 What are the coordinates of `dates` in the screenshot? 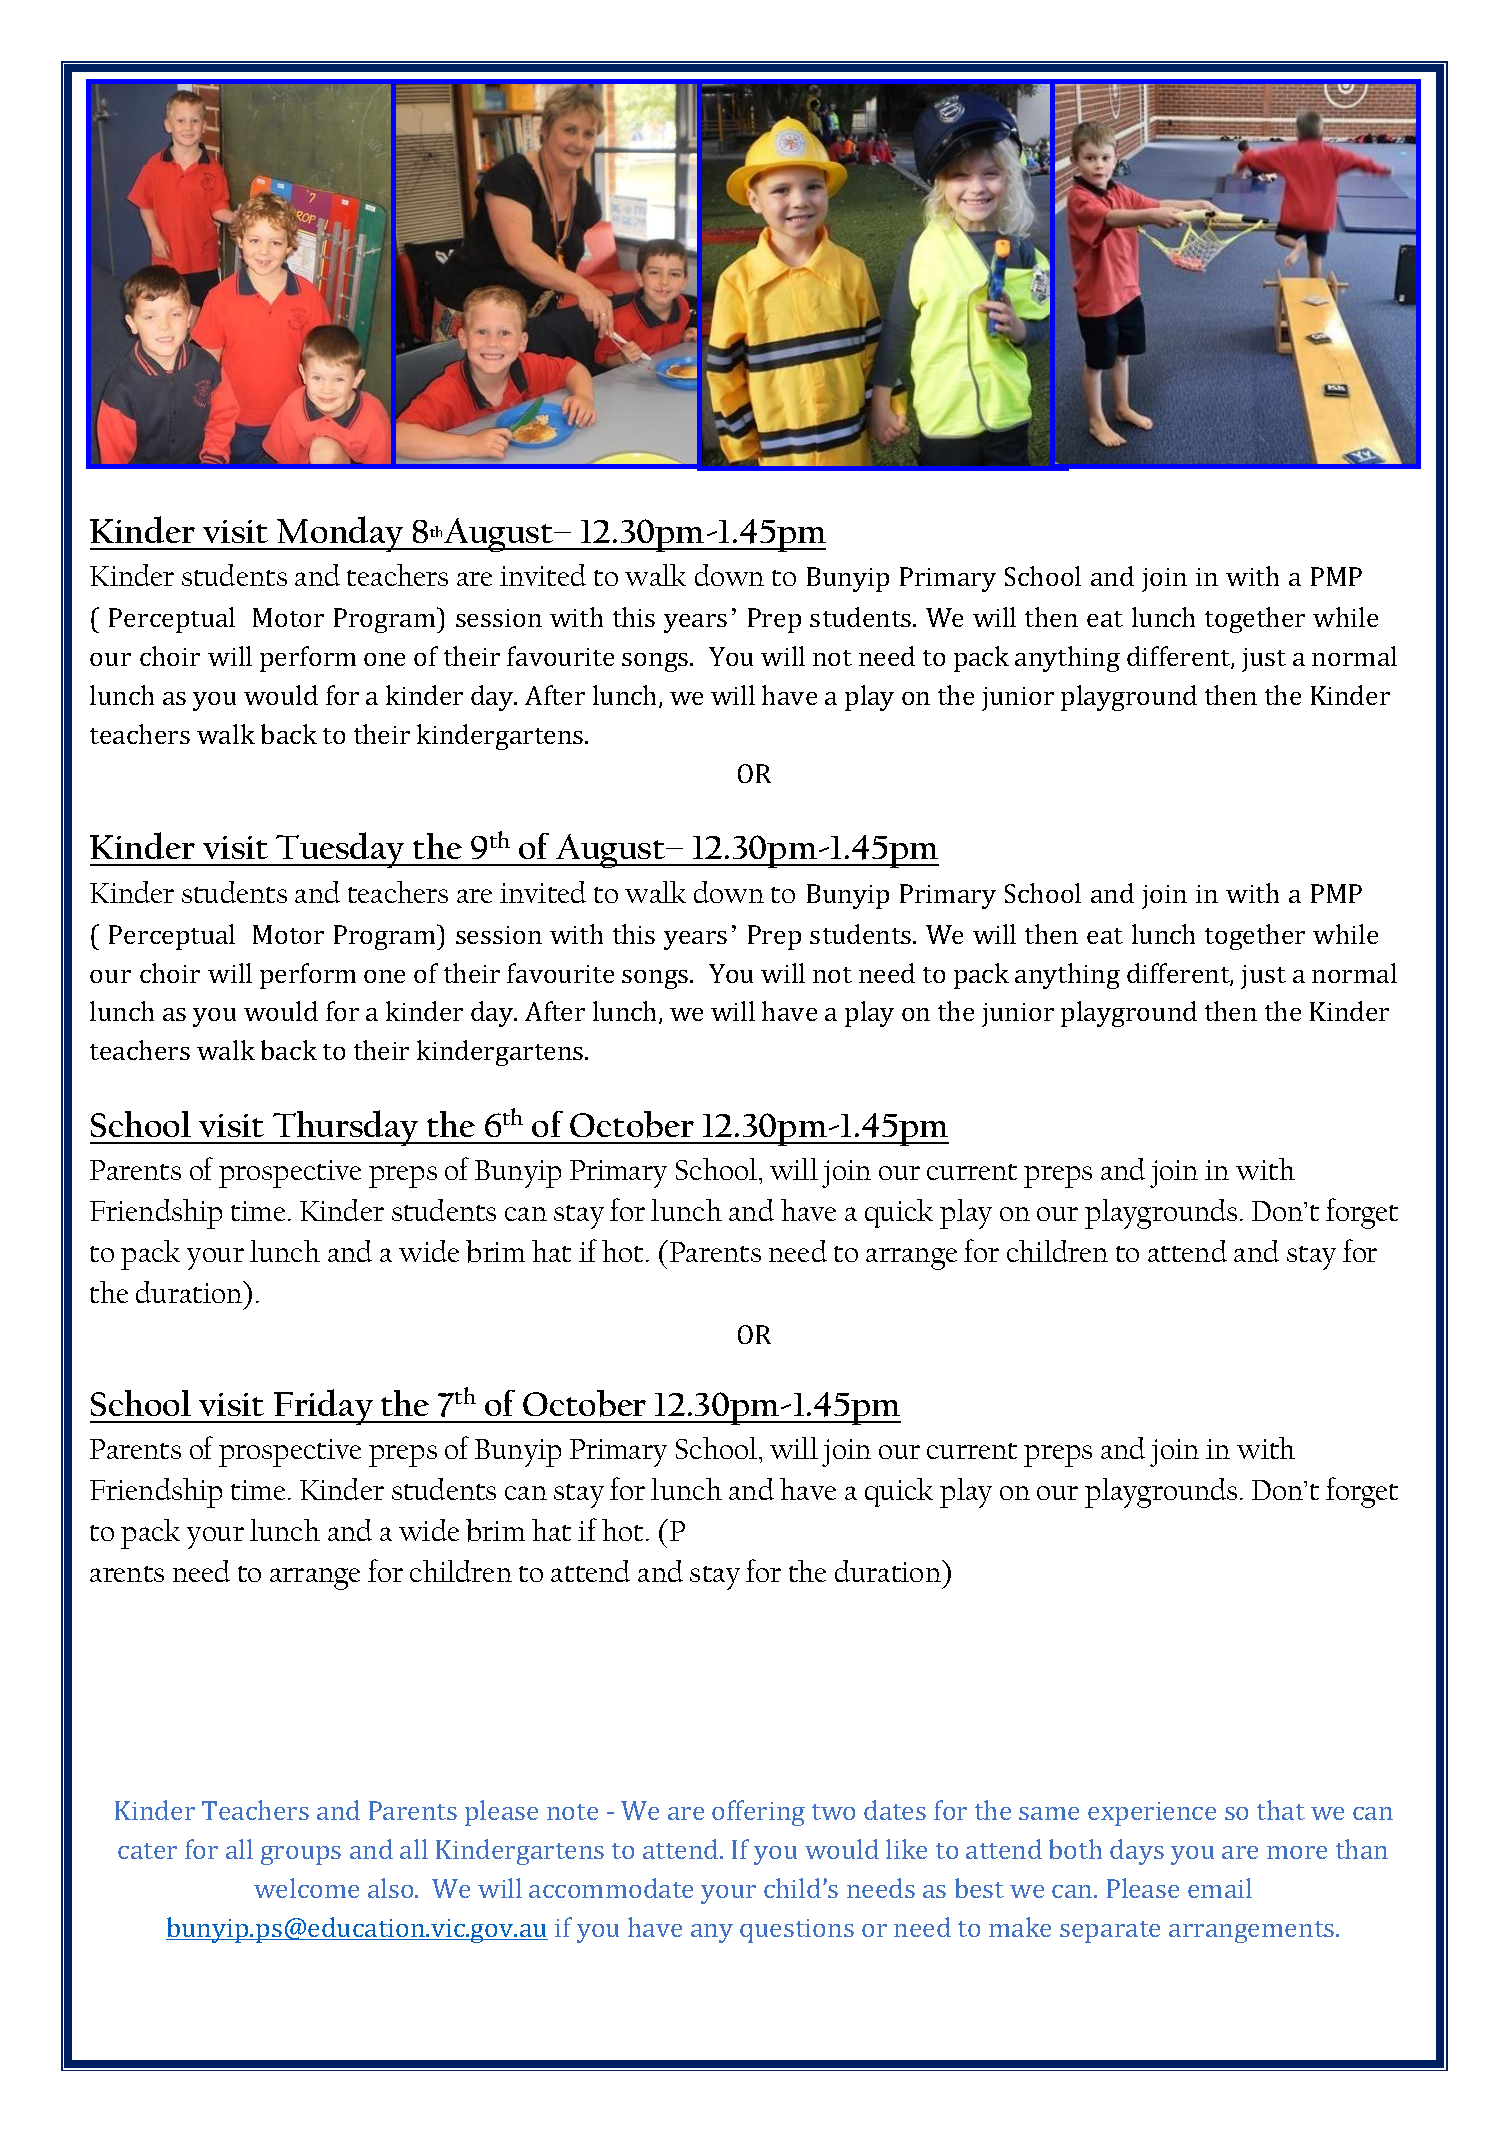 It's located at (895, 1810).
